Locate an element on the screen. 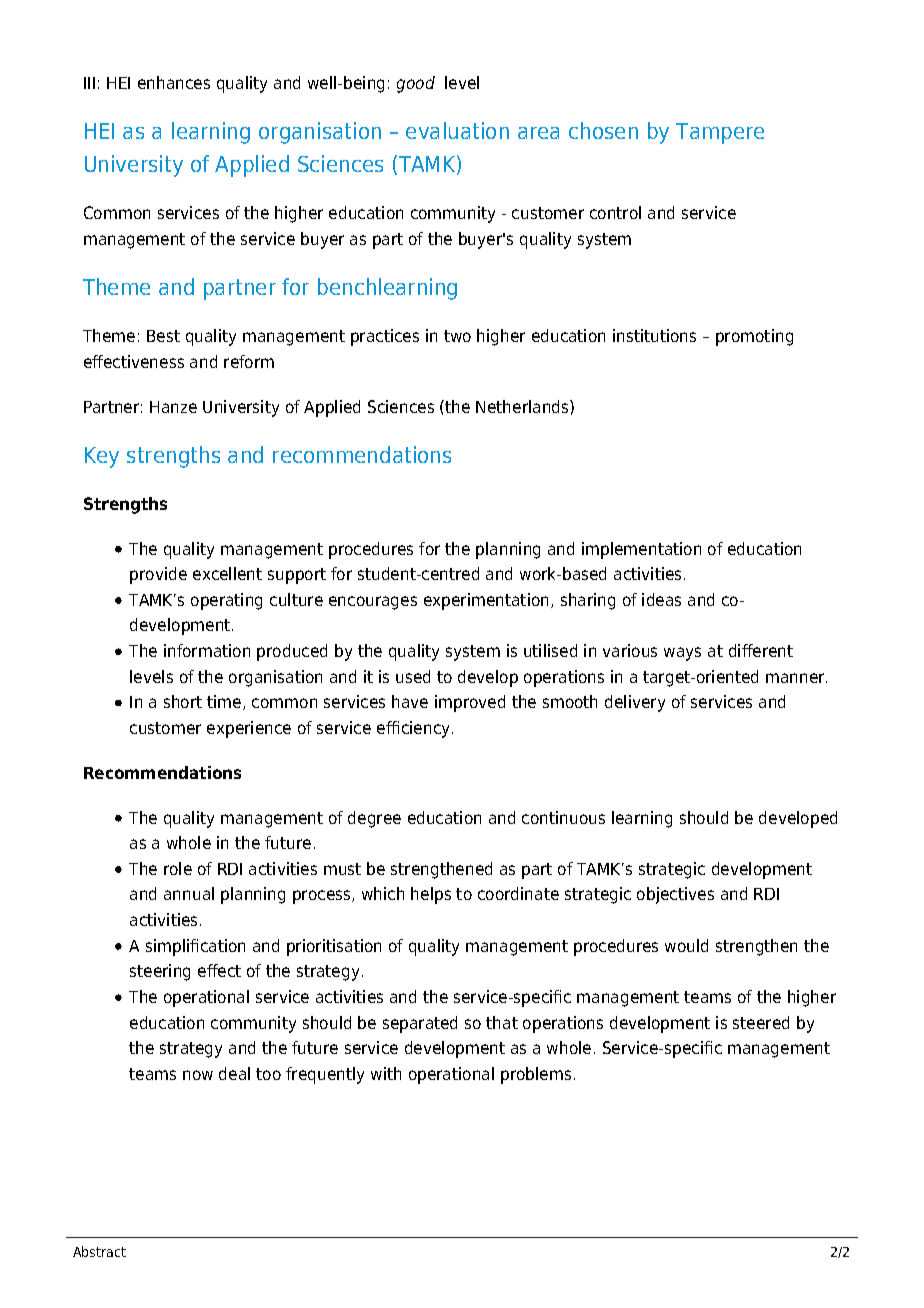  with is located at coordinates (386, 1073).
